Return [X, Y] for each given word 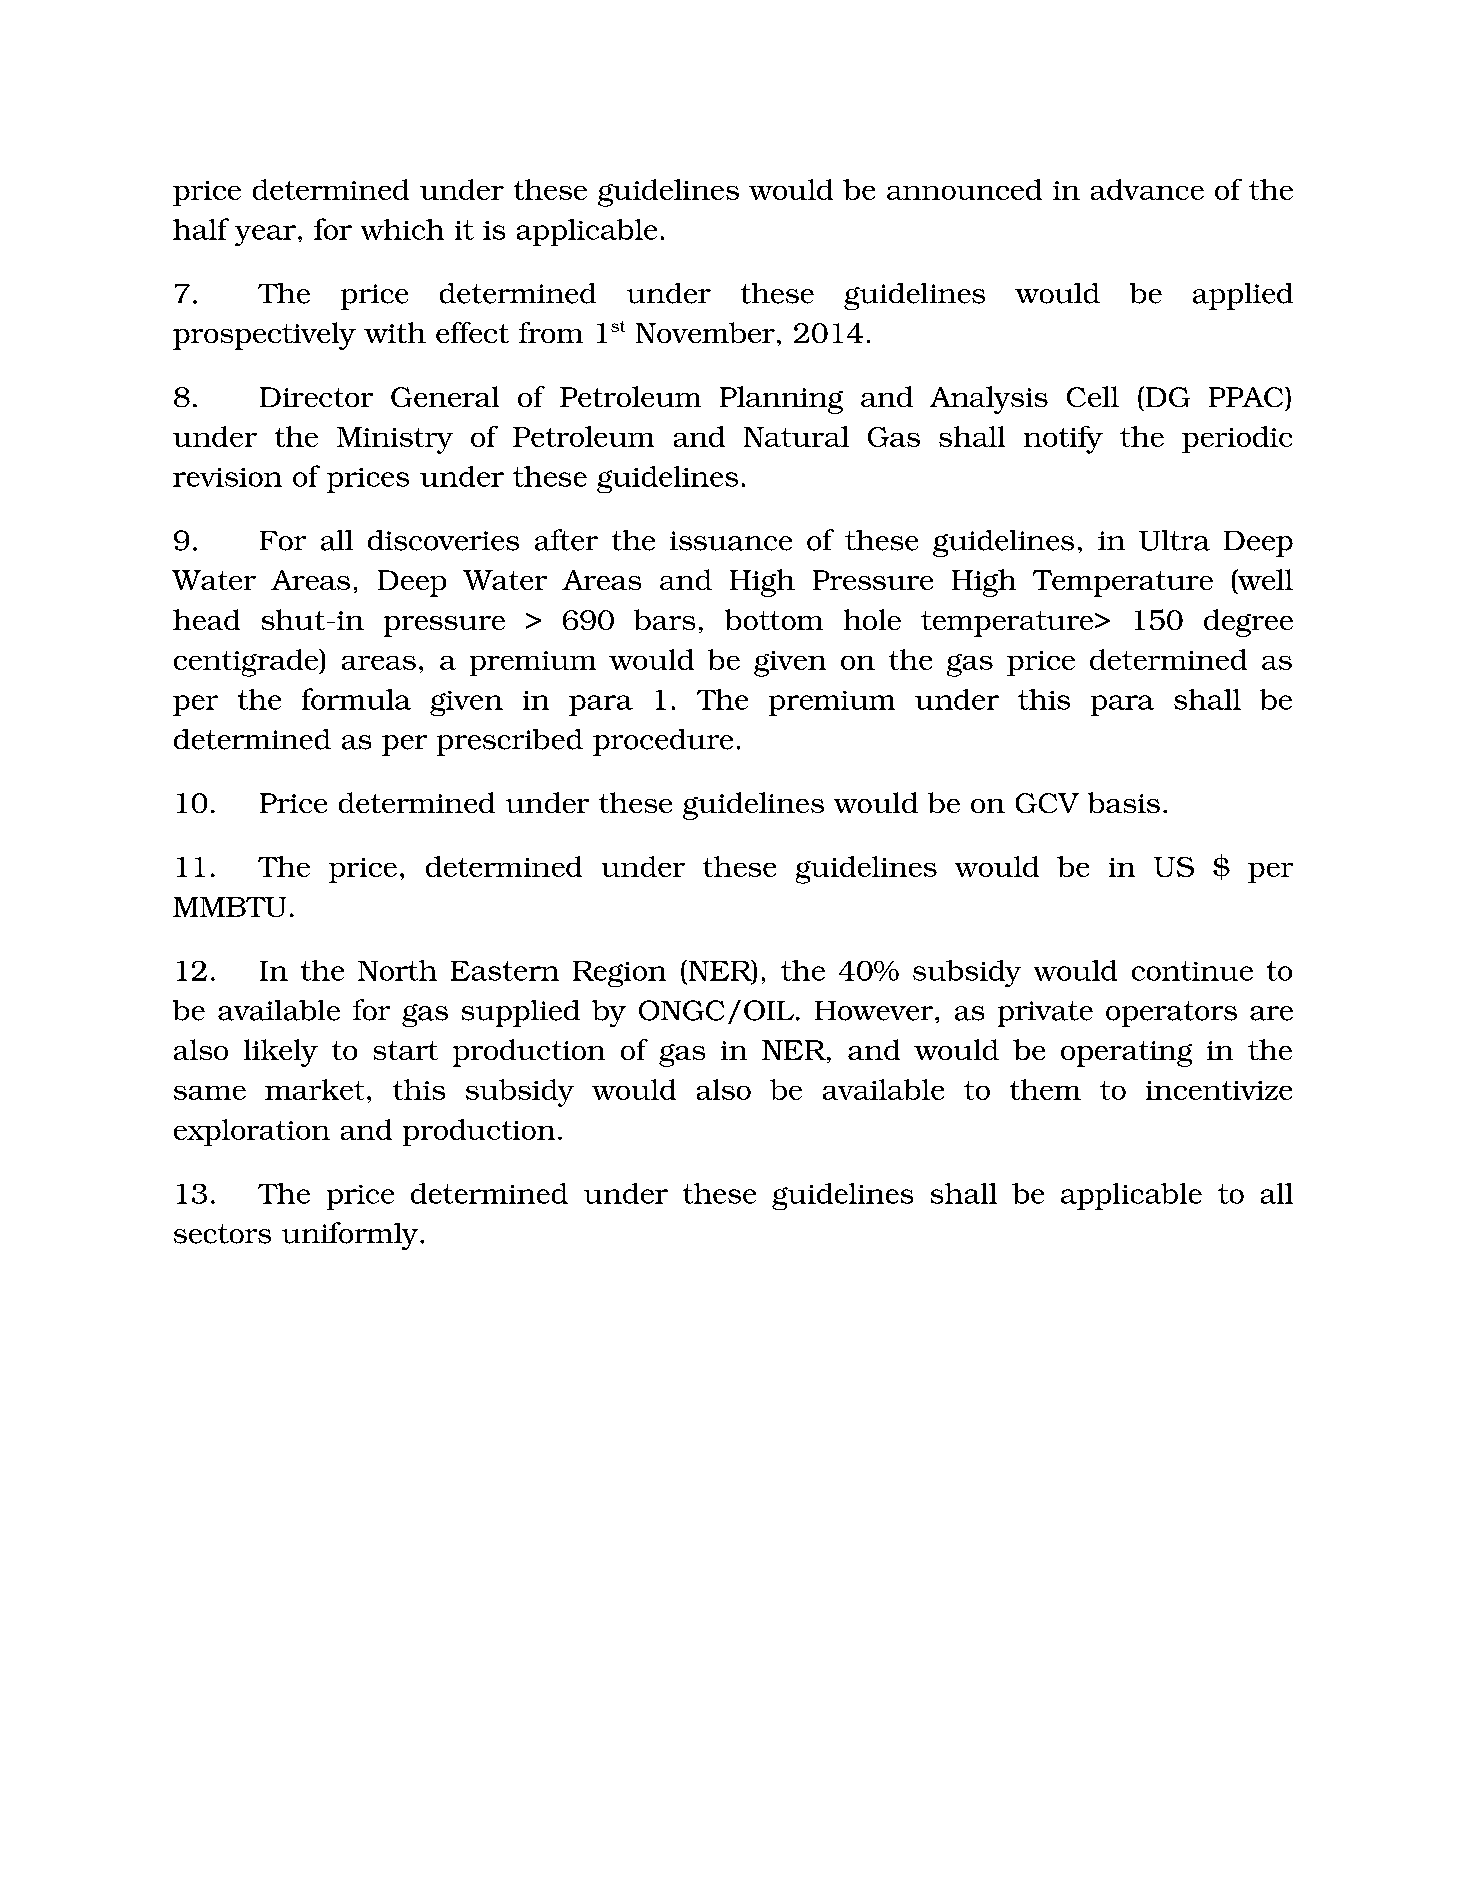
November [705, 332]
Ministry [395, 440]
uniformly [351, 1236]
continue [1192, 971]
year [265, 235]
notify [1063, 440]
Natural [796, 436]
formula [356, 699]
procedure [663, 742]
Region [619, 974]
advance [1147, 189]
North [397, 970]
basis [1124, 802]
